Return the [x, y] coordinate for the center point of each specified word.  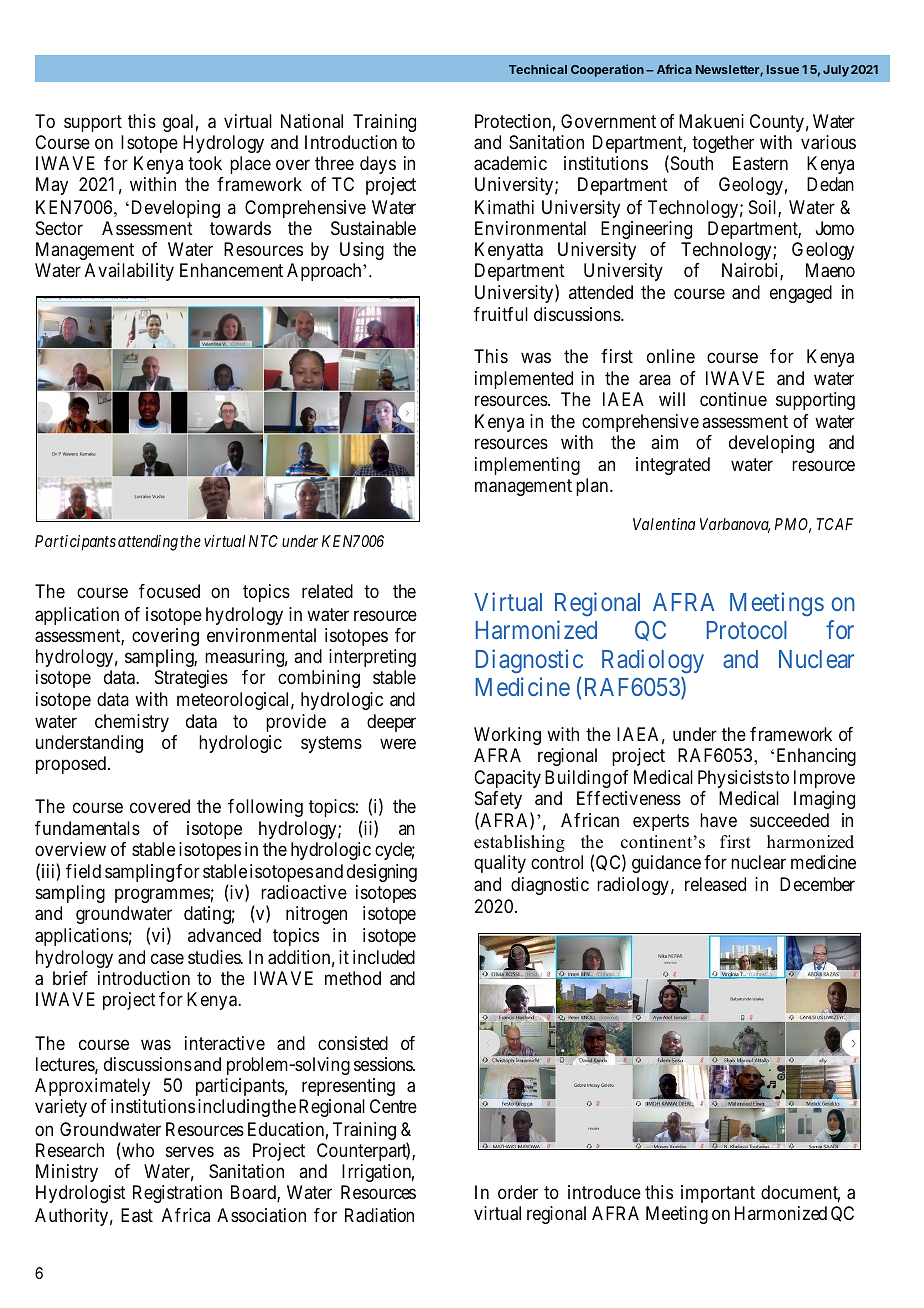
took [205, 163]
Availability [129, 272]
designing [382, 873]
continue [733, 399]
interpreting [372, 658]
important [718, 1194]
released [715, 884]
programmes [162, 896]
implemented [524, 380]
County [777, 123]
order [518, 1192]
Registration [177, 1194]
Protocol [747, 630]
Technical [538, 69]
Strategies [191, 679]
